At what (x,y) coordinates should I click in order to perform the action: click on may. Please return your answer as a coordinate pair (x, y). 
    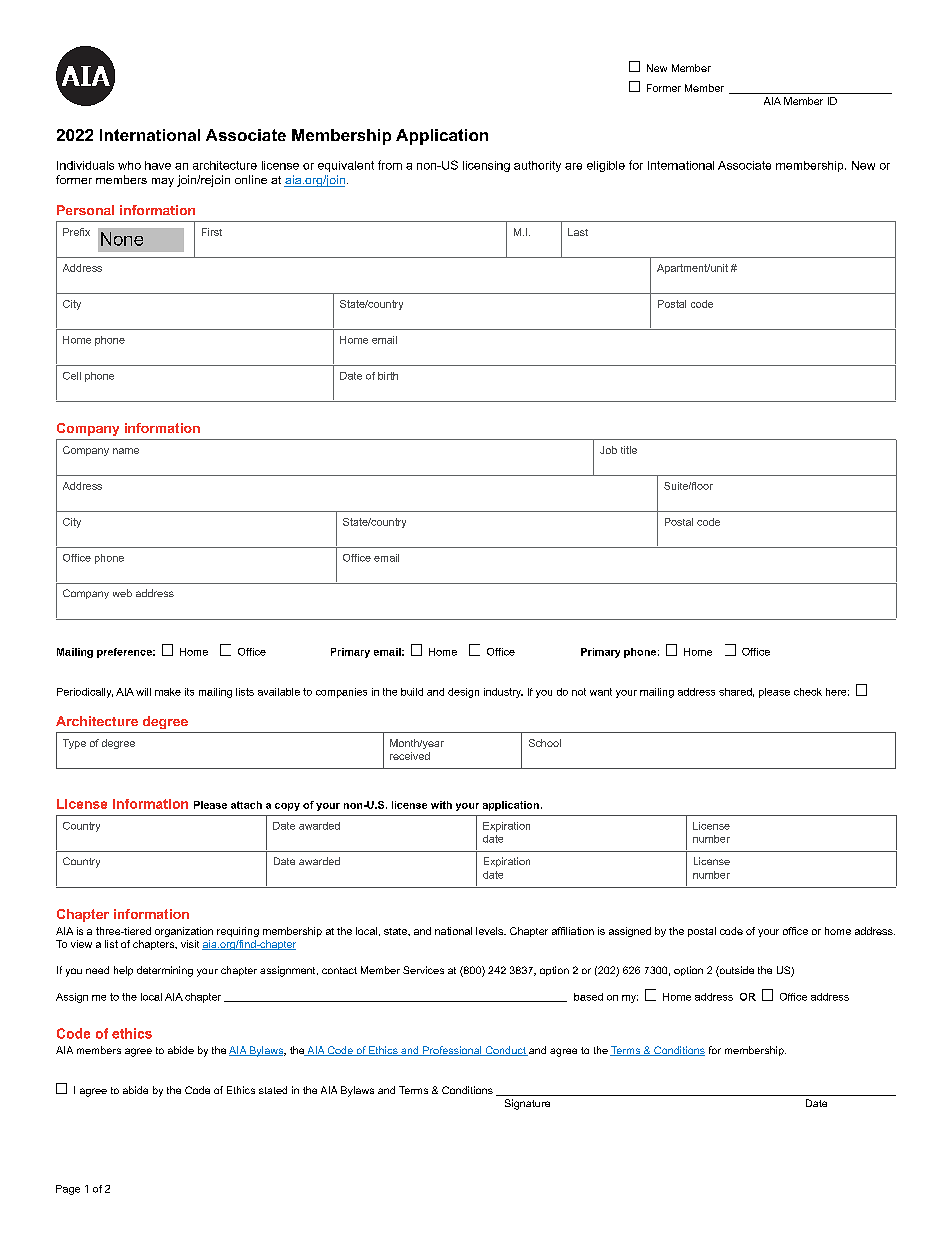
    Looking at the image, I should click on (163, 182).
